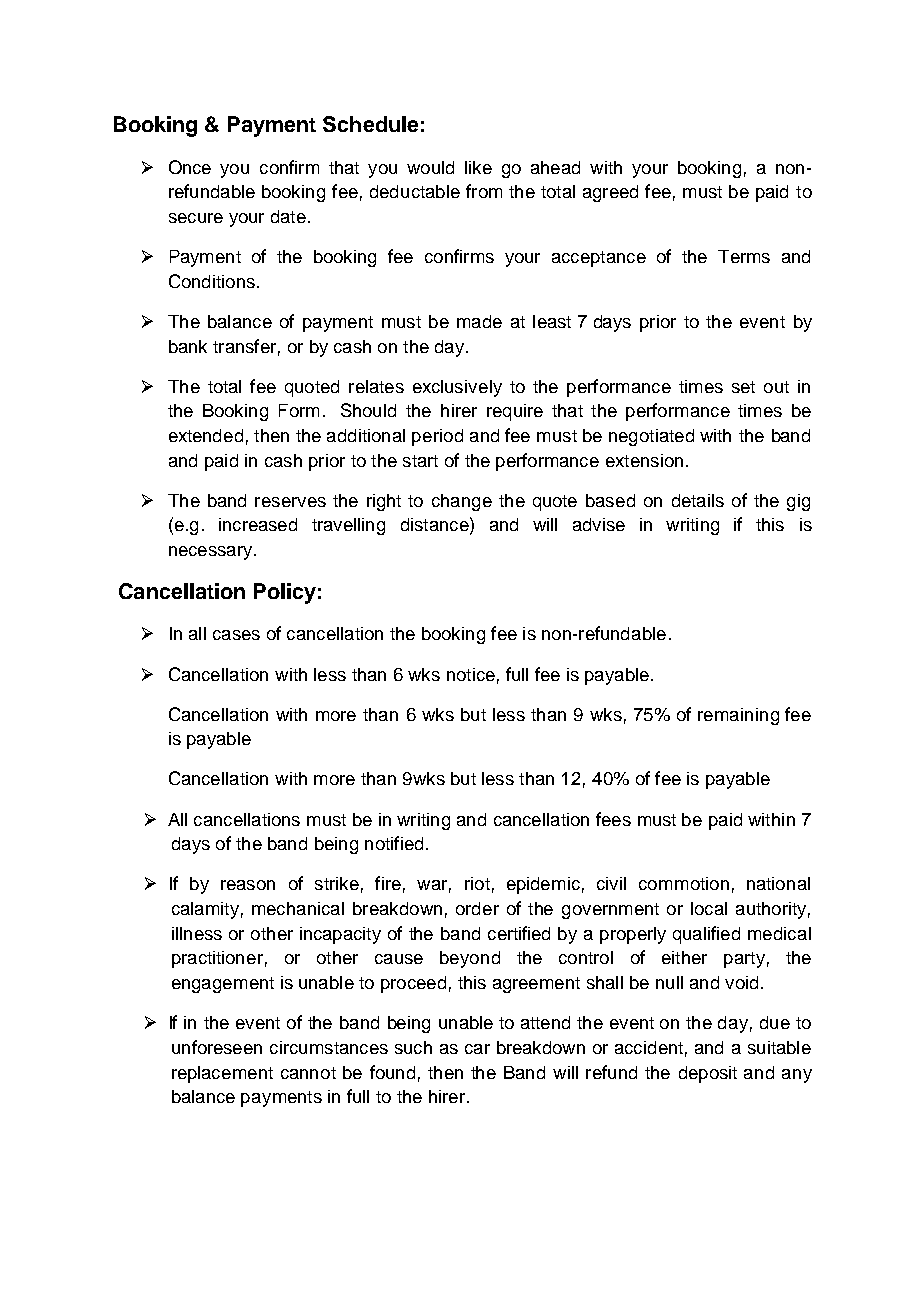  What do you see at coordinates (478, 167) in the page?
I see `like` at bounding box center [478, 167].
